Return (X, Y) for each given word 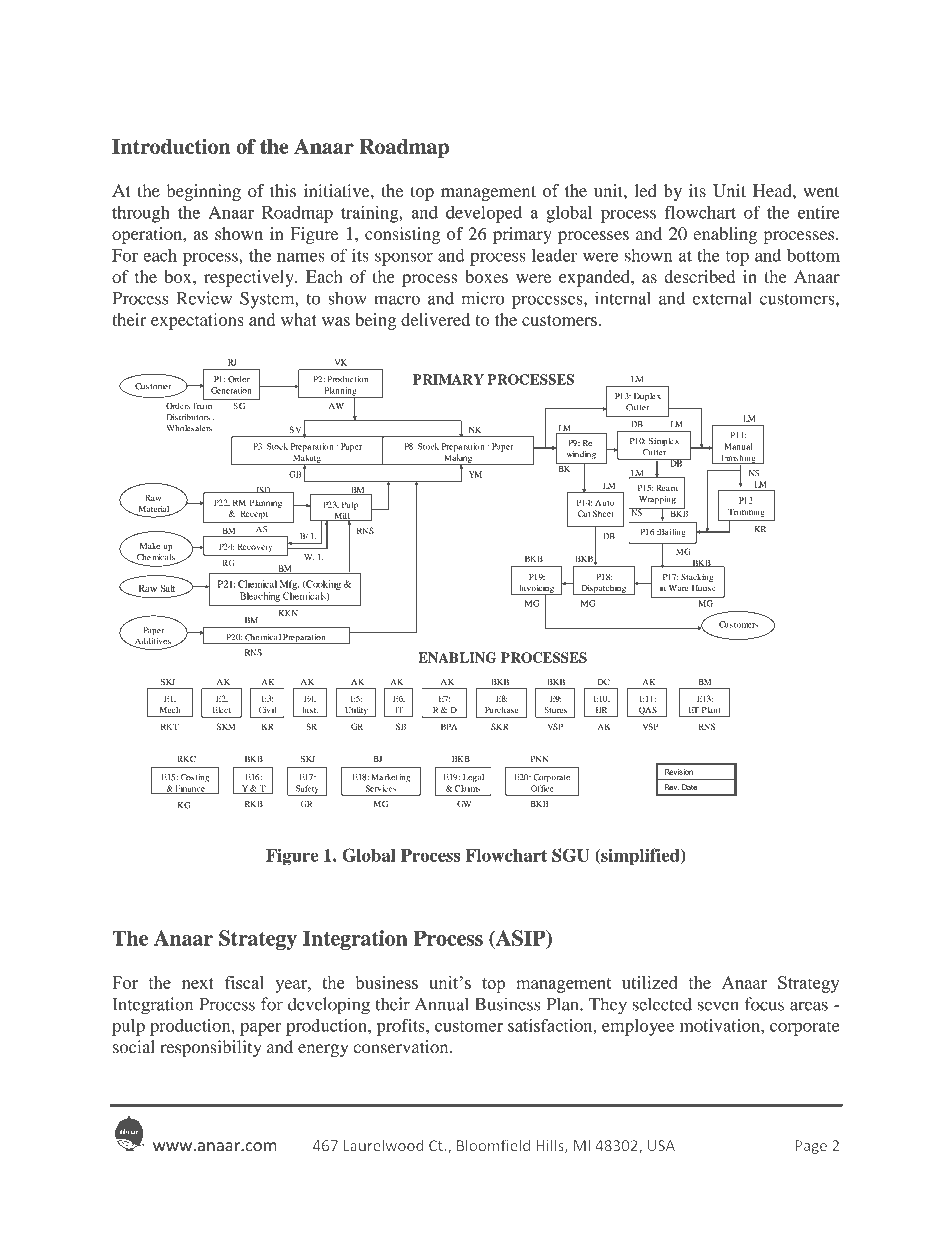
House (704, 588)
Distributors (188, 417)
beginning (204, 192)
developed (484, 214)
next (198, 983)
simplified (640, 857)
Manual (738, 446)
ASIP (521, 939)
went (821, 191)
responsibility (210, 1048)
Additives (152, 642)
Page (811, 1147)
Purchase (501, 710)
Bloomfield (493, 1145)
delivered (435, 319)
